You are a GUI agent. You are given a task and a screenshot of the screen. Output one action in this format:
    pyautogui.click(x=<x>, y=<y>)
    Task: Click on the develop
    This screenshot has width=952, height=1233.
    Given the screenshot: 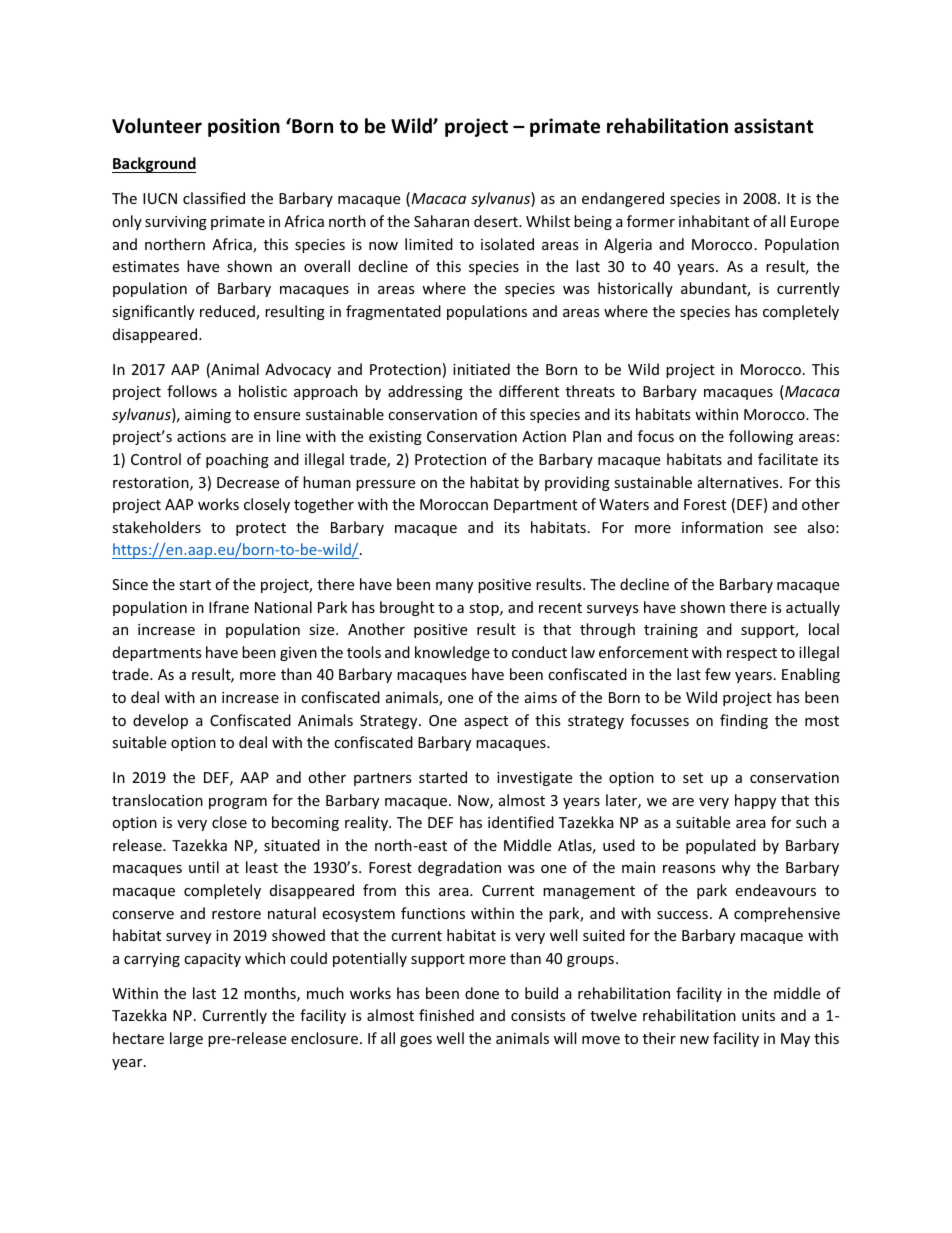 What is the action you would take?
    pyautogui.click(x=160, y=721)
